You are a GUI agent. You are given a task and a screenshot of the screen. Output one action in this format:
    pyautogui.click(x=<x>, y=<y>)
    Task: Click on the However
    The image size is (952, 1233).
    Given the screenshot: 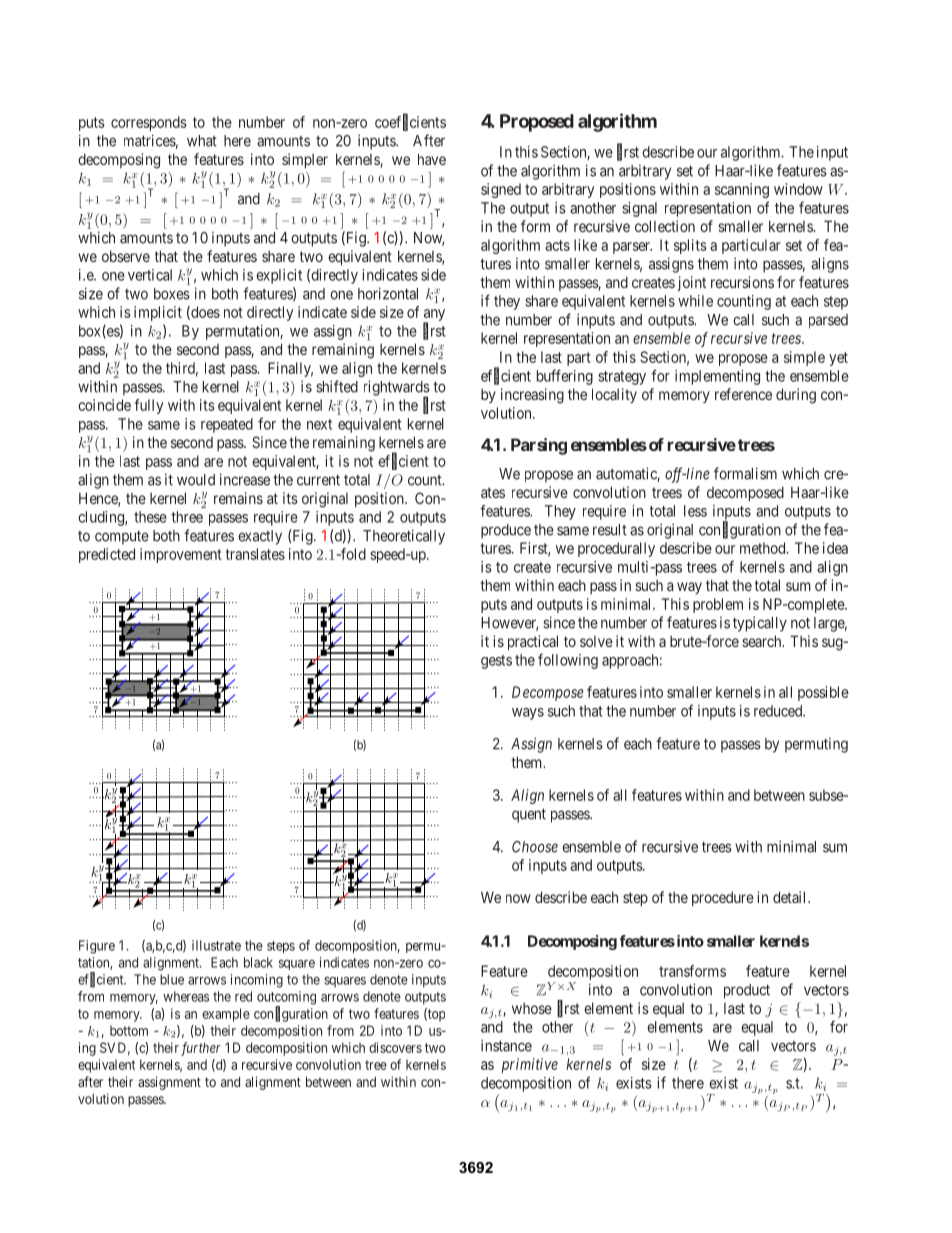 What is the action you would take?
    pyautogui.click(x=509, y=624)
